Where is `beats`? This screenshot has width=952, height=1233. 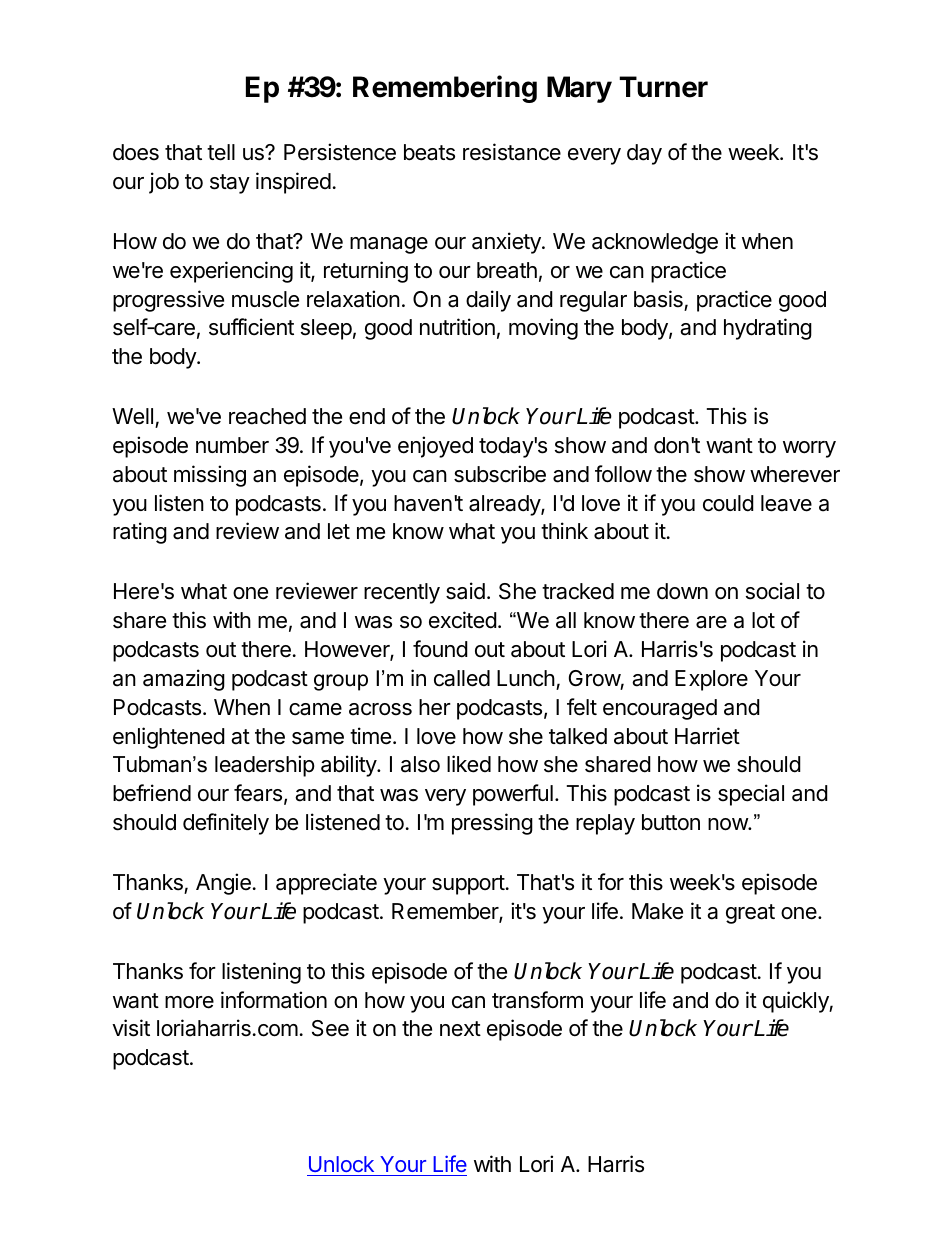 beats is located at coordinates (429, 152).
